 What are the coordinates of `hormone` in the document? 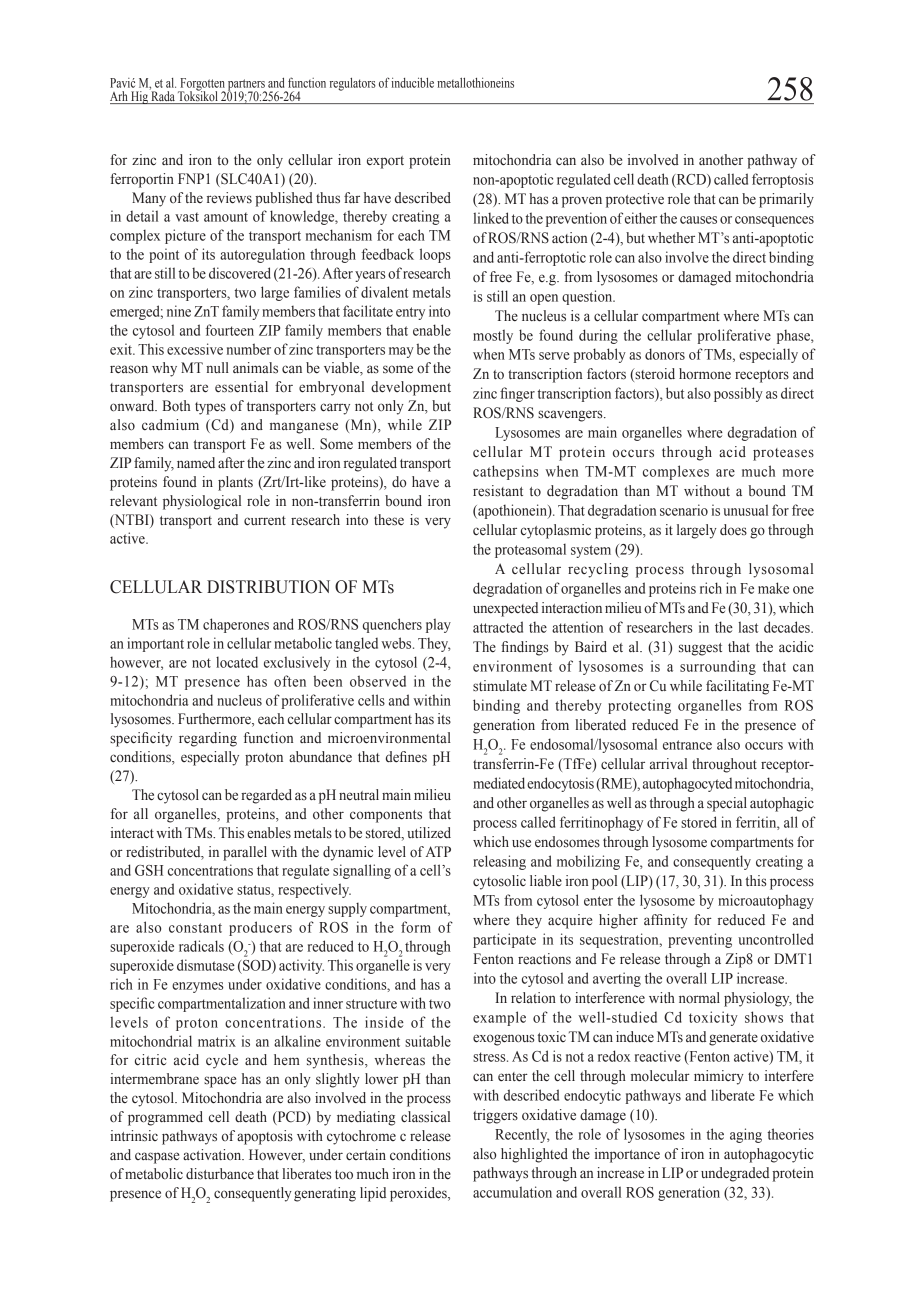 It's located at (705, 374).
